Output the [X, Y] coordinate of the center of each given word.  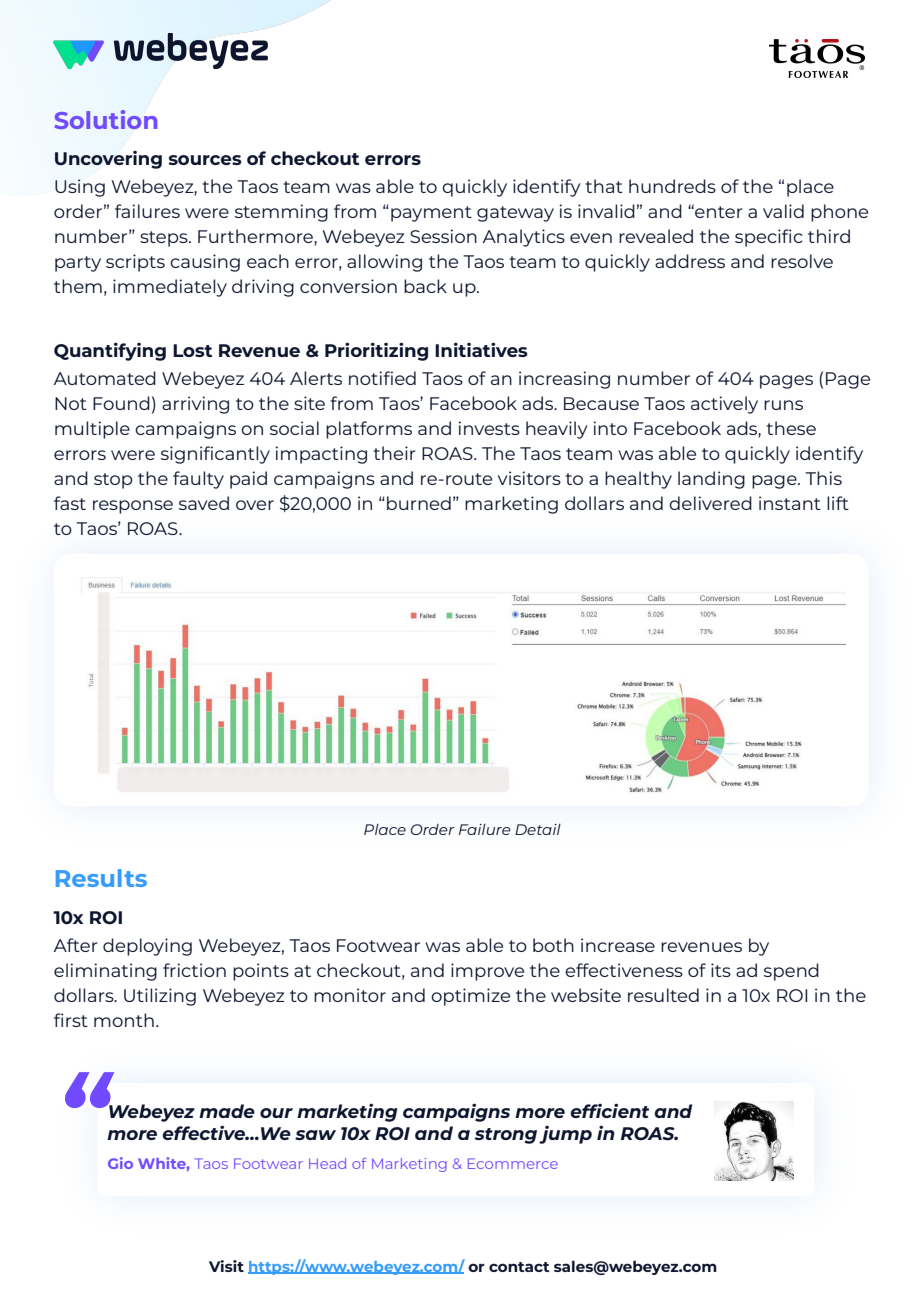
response [133, 507]
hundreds [672, 186]
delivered [710, 503]
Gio [120, 1163]
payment [431, 214]
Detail [538, 829]
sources [205, 160]
